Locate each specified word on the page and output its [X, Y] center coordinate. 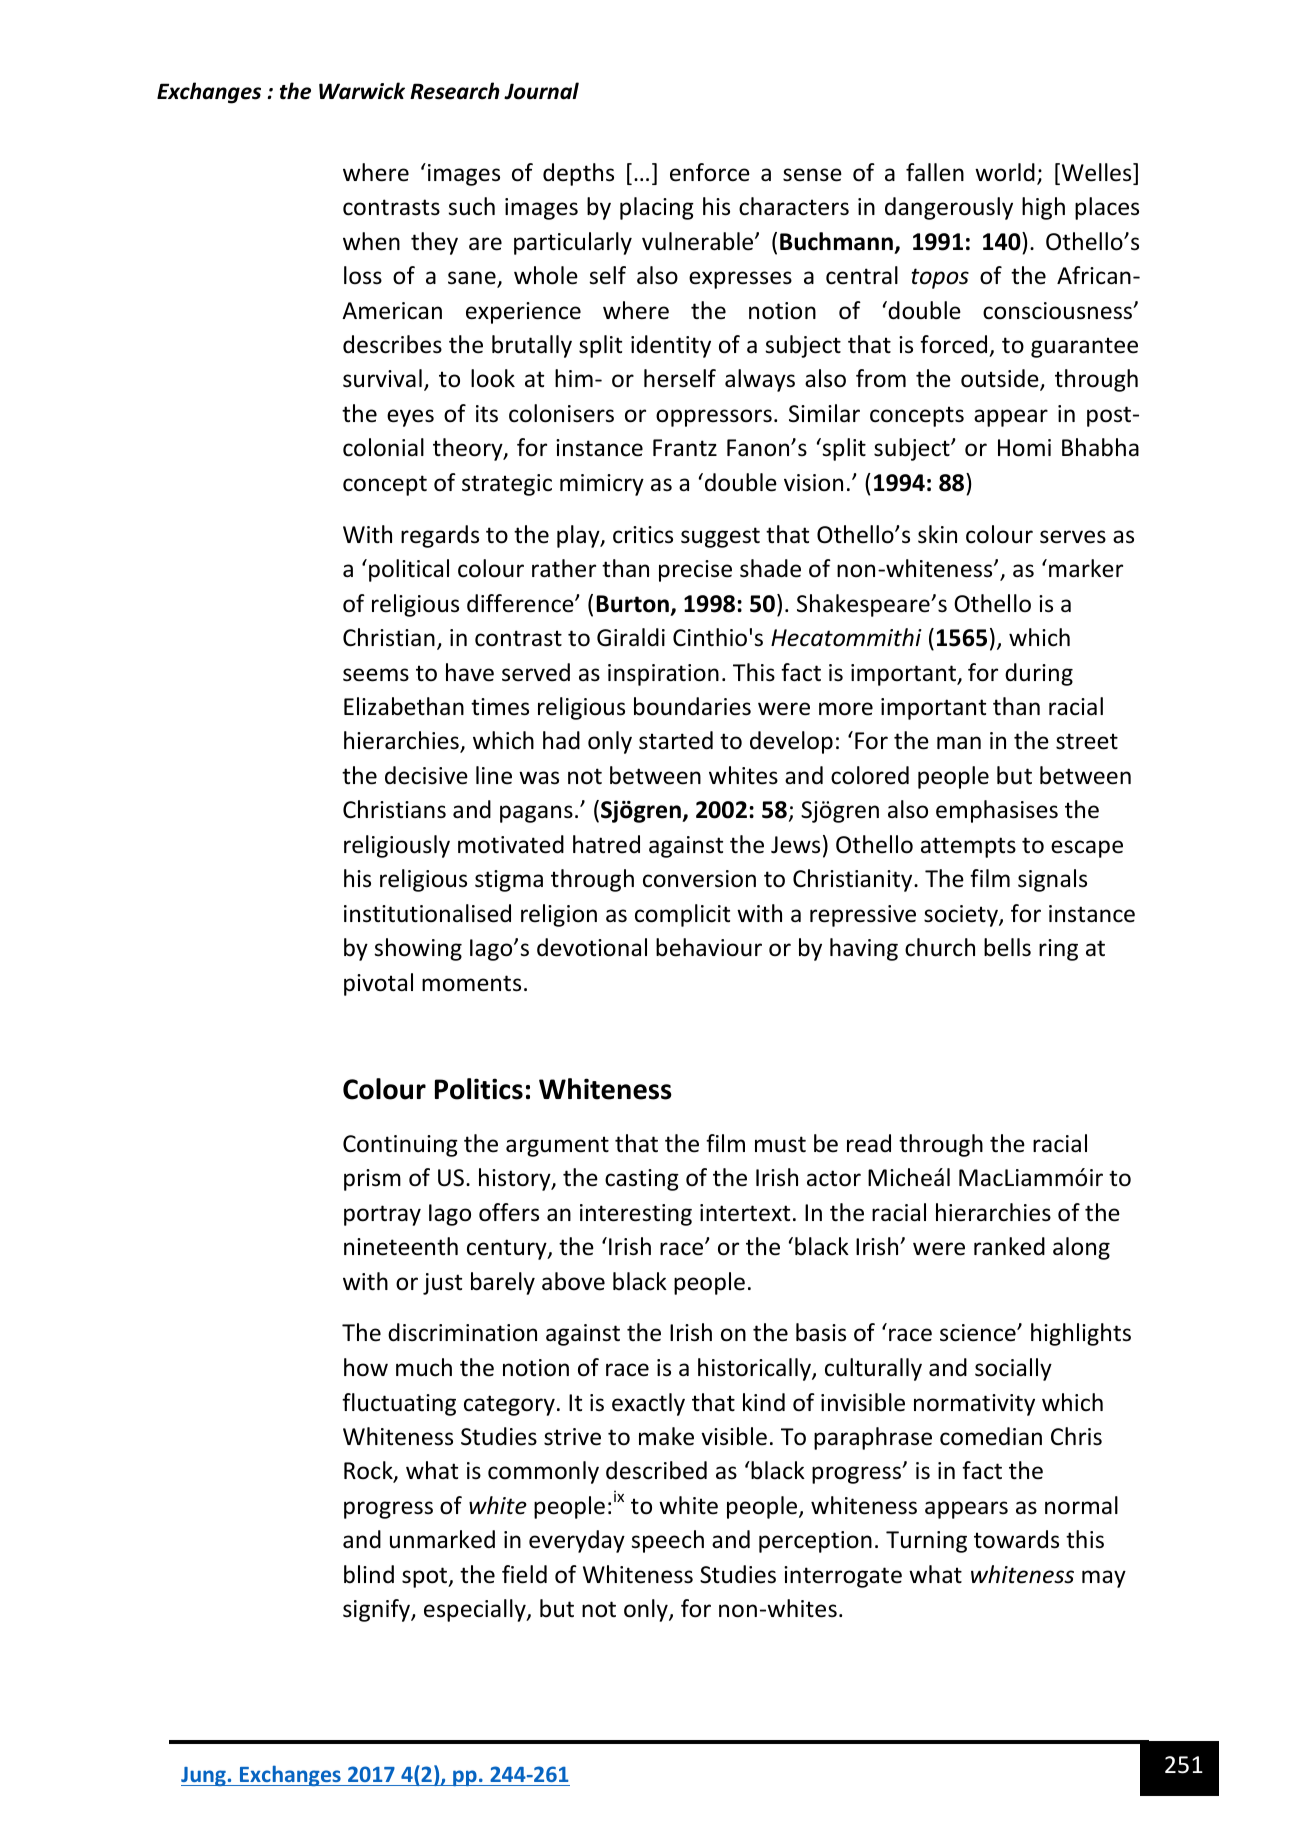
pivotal [378, 984]
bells [1007, 947]
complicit [682, 915]
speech [667, 1541]
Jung [204, 1776]
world [1005, 172]
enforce [710, 172]
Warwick [362, 91]
